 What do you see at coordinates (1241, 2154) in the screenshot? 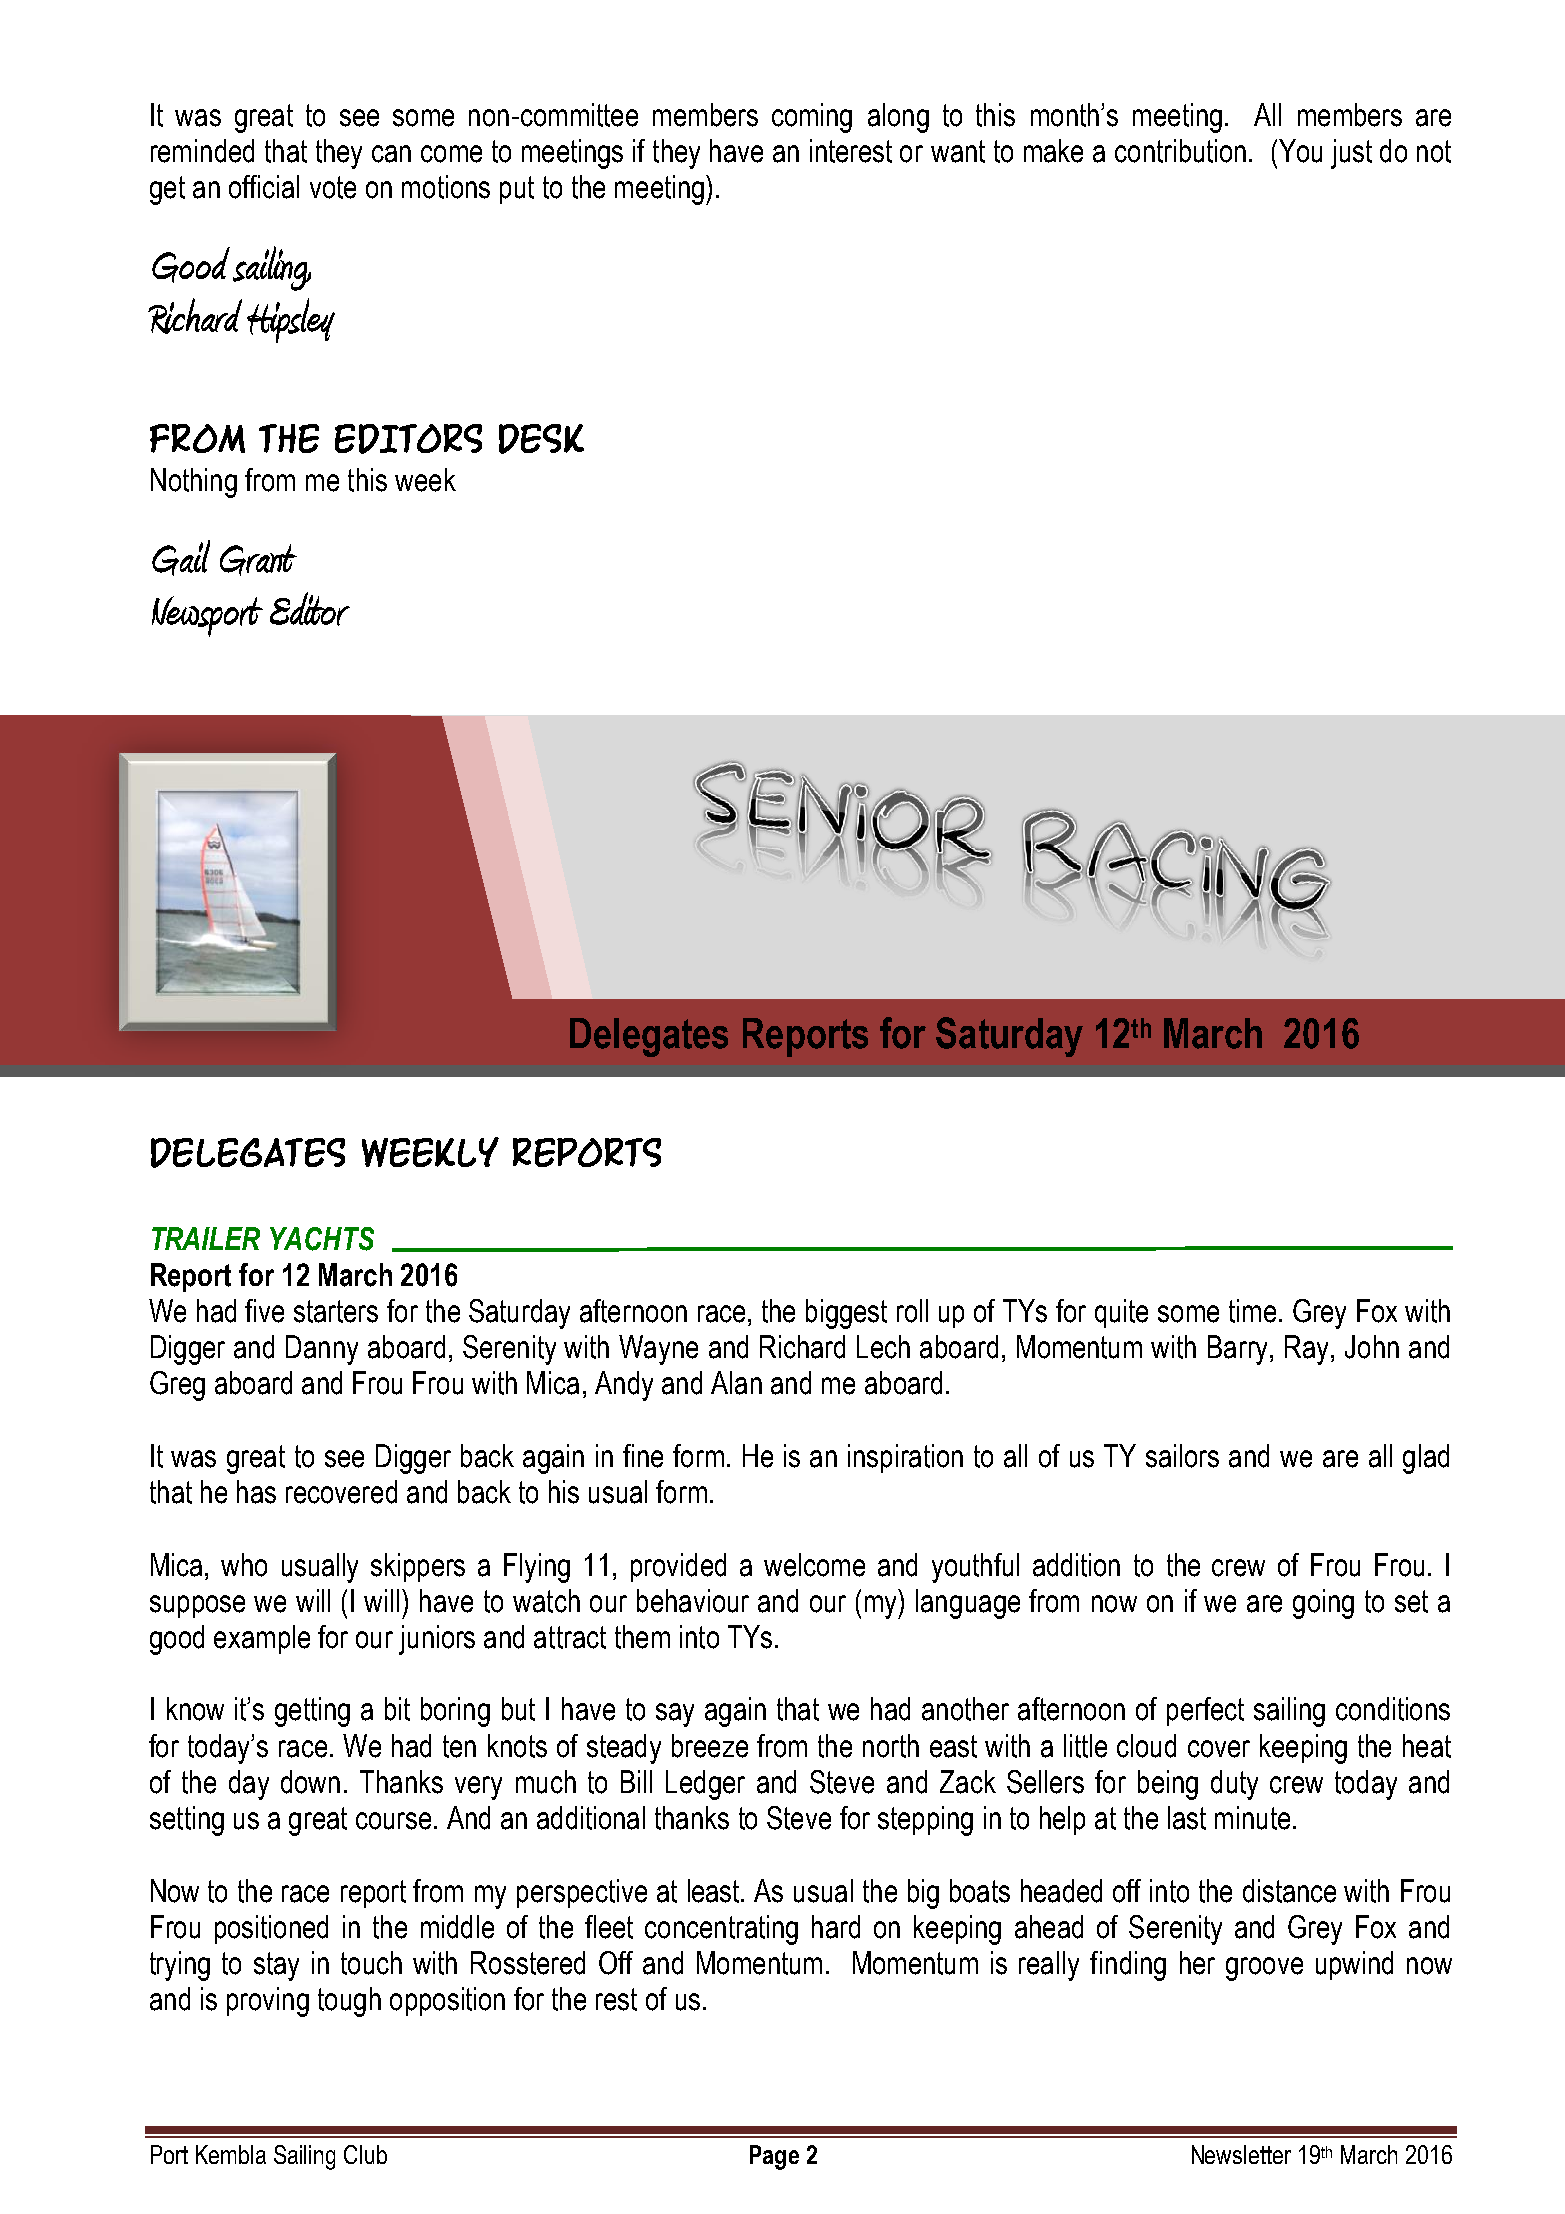
I see `Newsletter` at bounding box center [1241, 2154].
